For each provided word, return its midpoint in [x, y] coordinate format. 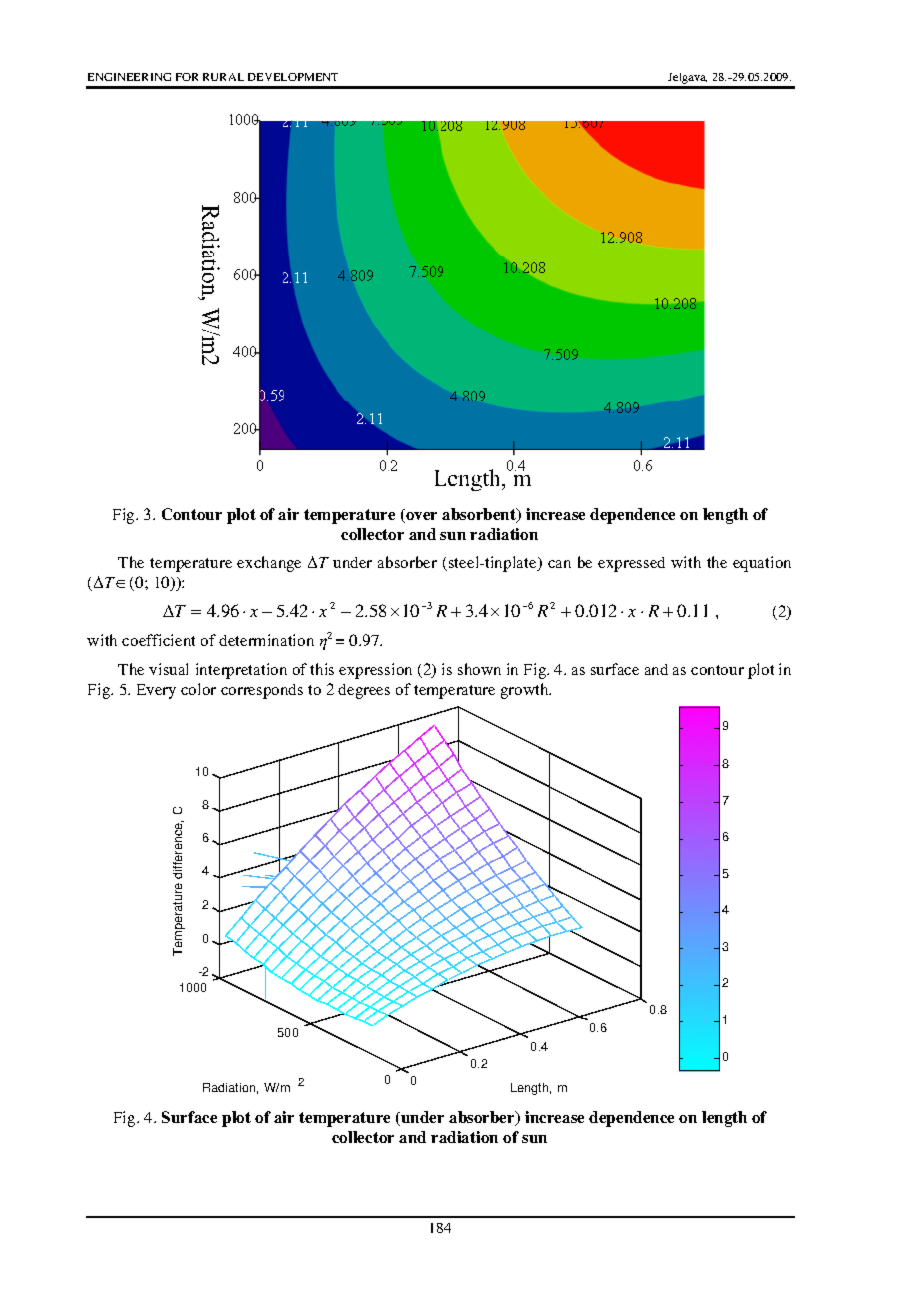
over [420, 517]
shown [479, 669]
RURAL [223, 77]
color [198, 689]
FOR [187, 77]
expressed [631, 564]
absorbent [480, 515]
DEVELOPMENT [293, 77]
